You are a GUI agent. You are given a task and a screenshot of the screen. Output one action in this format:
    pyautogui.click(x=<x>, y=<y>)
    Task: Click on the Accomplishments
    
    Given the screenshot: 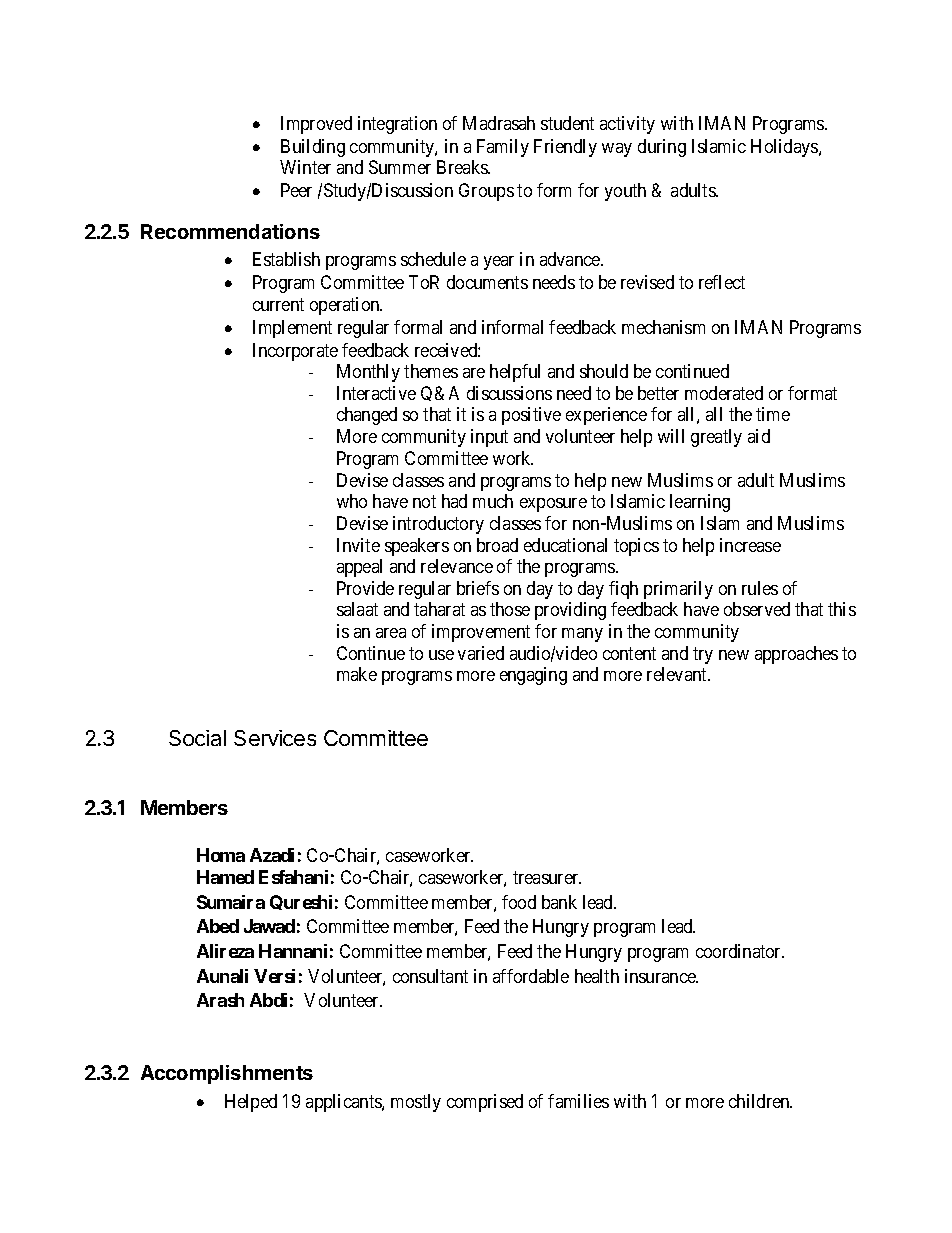 What is the action you would take?
    pyautogui.click(x=227, y=1074)
